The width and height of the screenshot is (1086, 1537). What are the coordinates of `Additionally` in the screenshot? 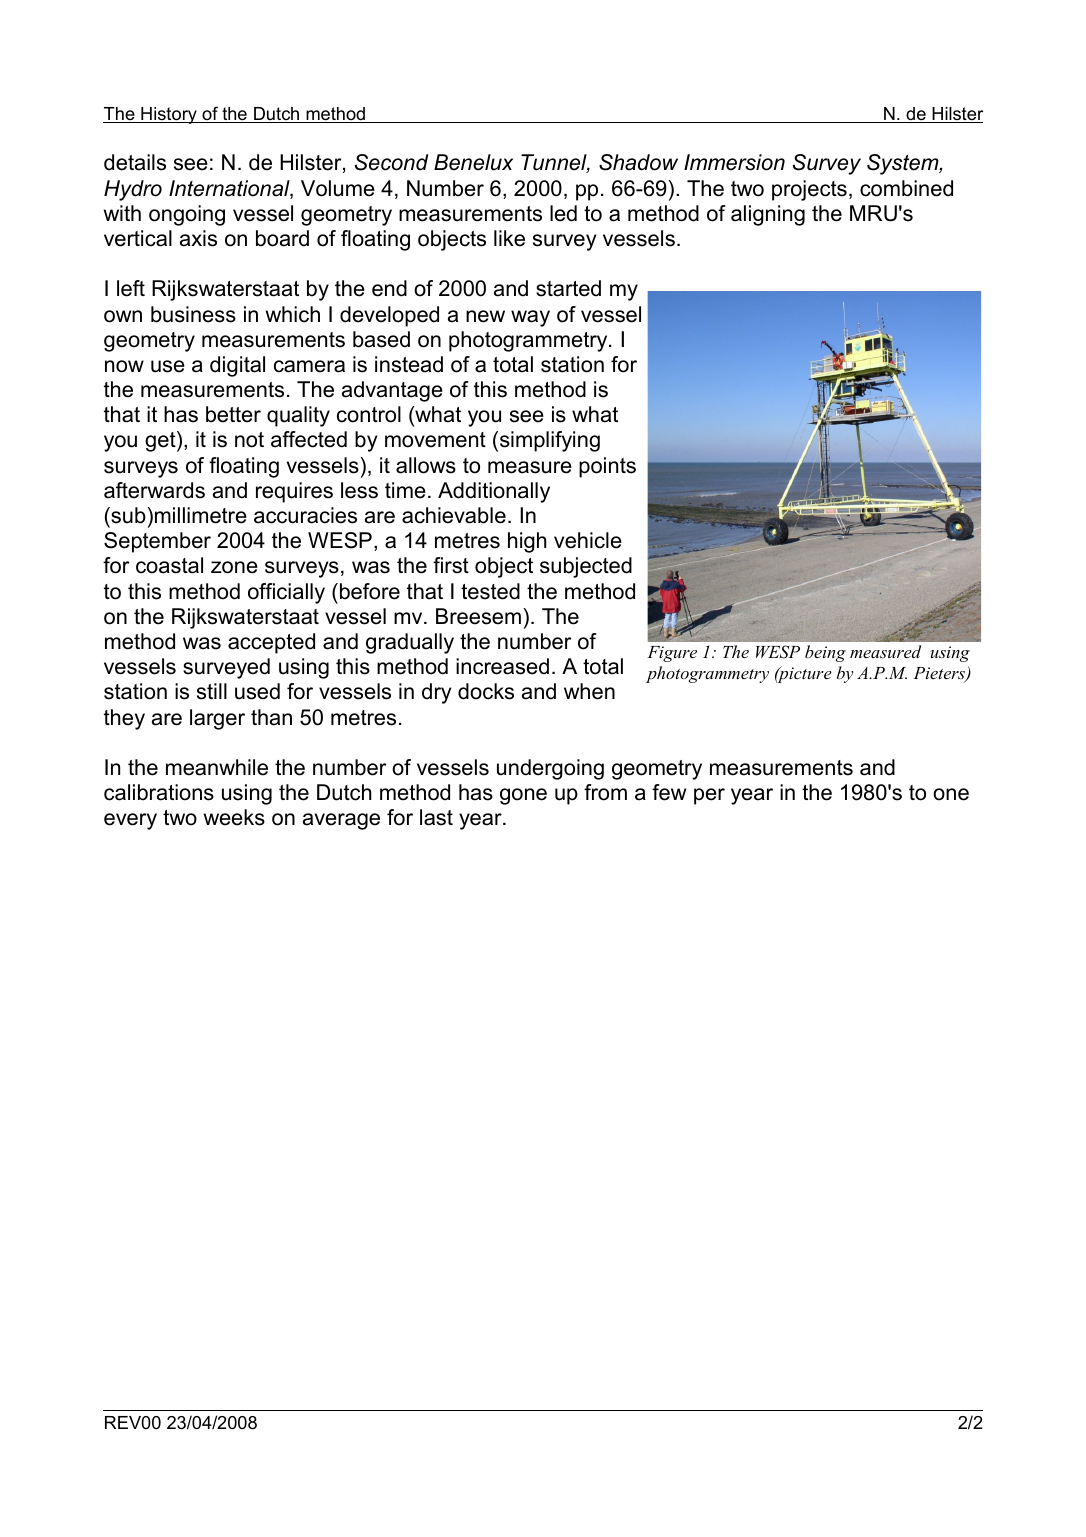 It's located at (494, 492).
